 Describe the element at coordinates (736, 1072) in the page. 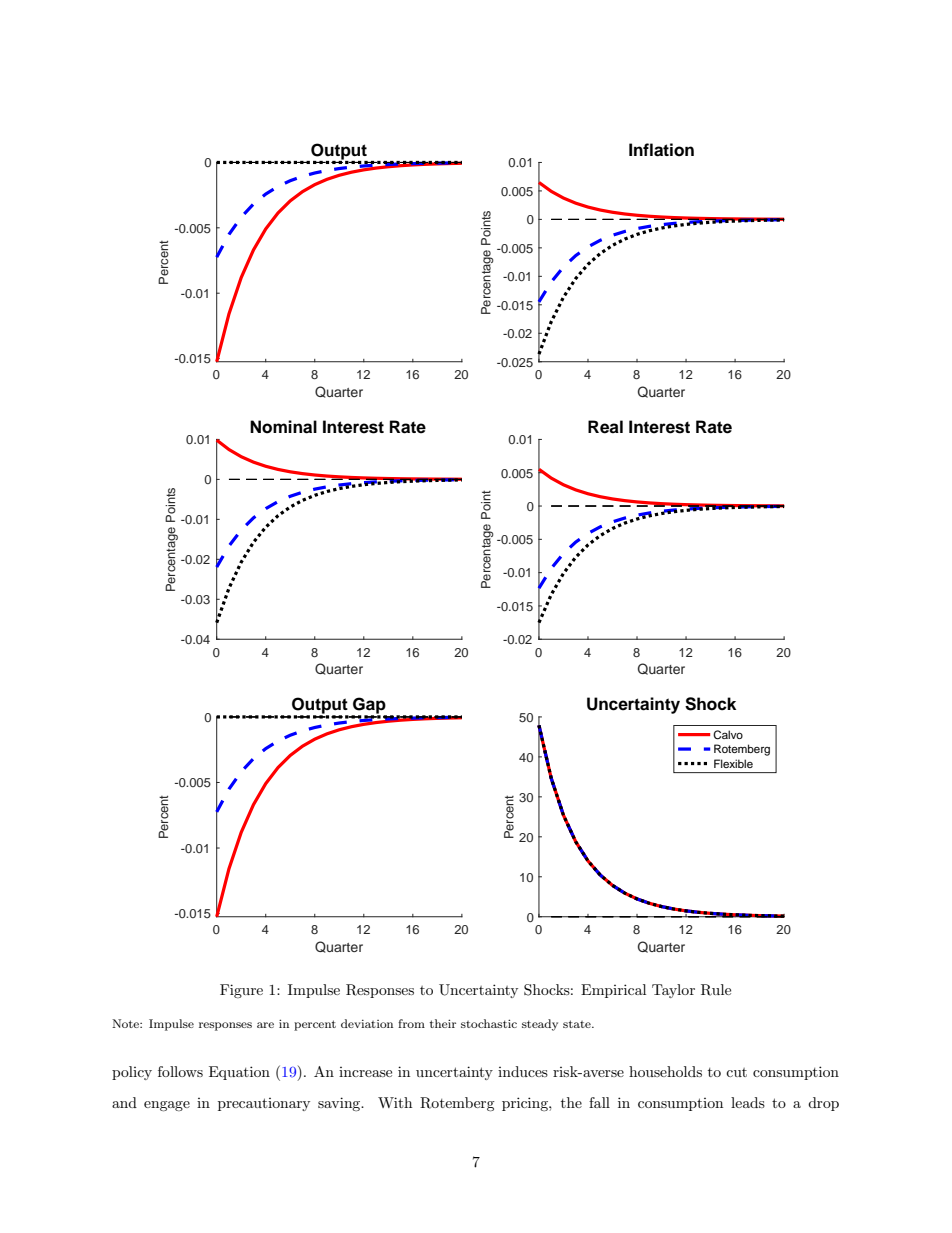

I see `cut` at that location.
